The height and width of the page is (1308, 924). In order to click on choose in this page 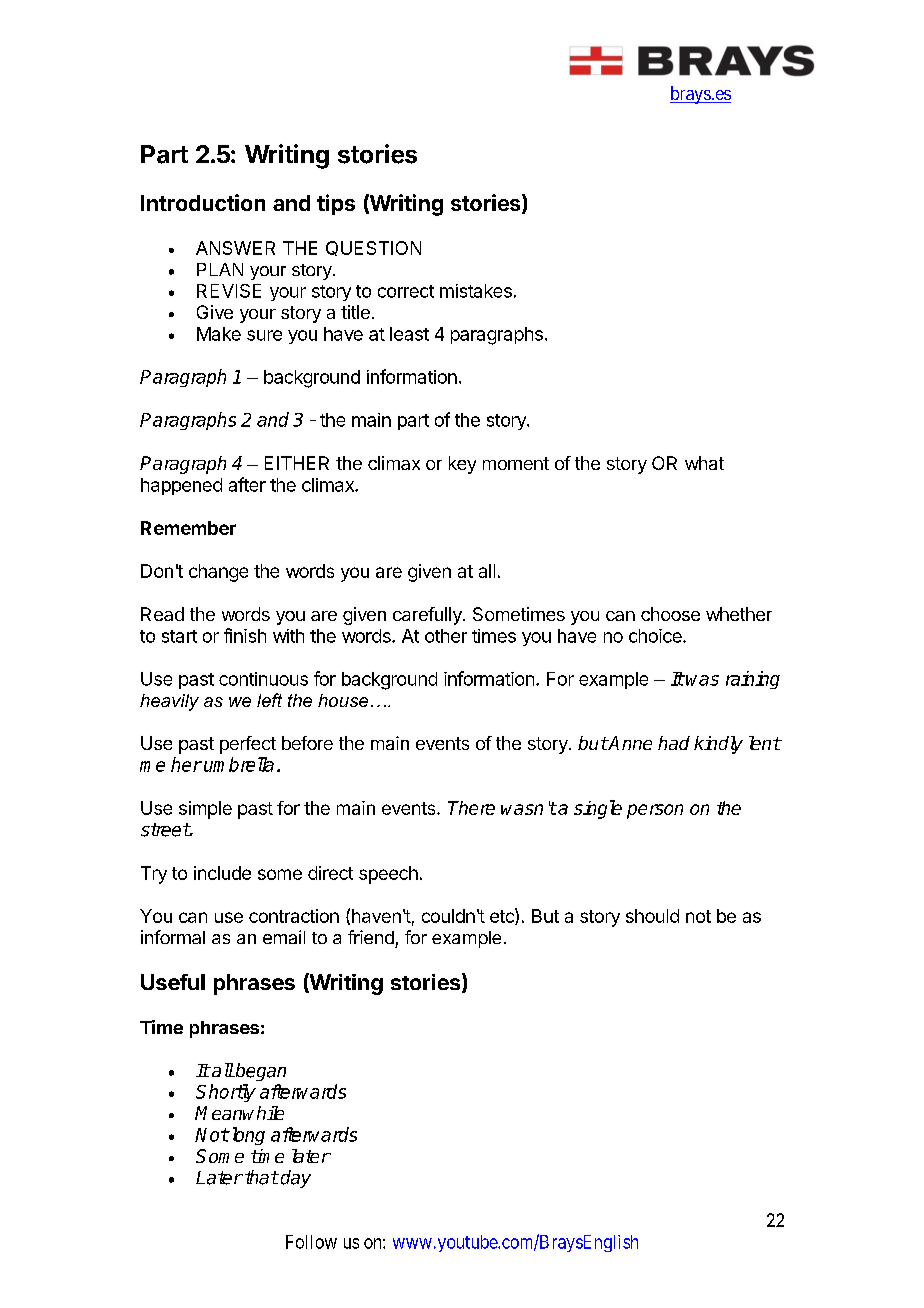, I will do `click(670, 614)`.
